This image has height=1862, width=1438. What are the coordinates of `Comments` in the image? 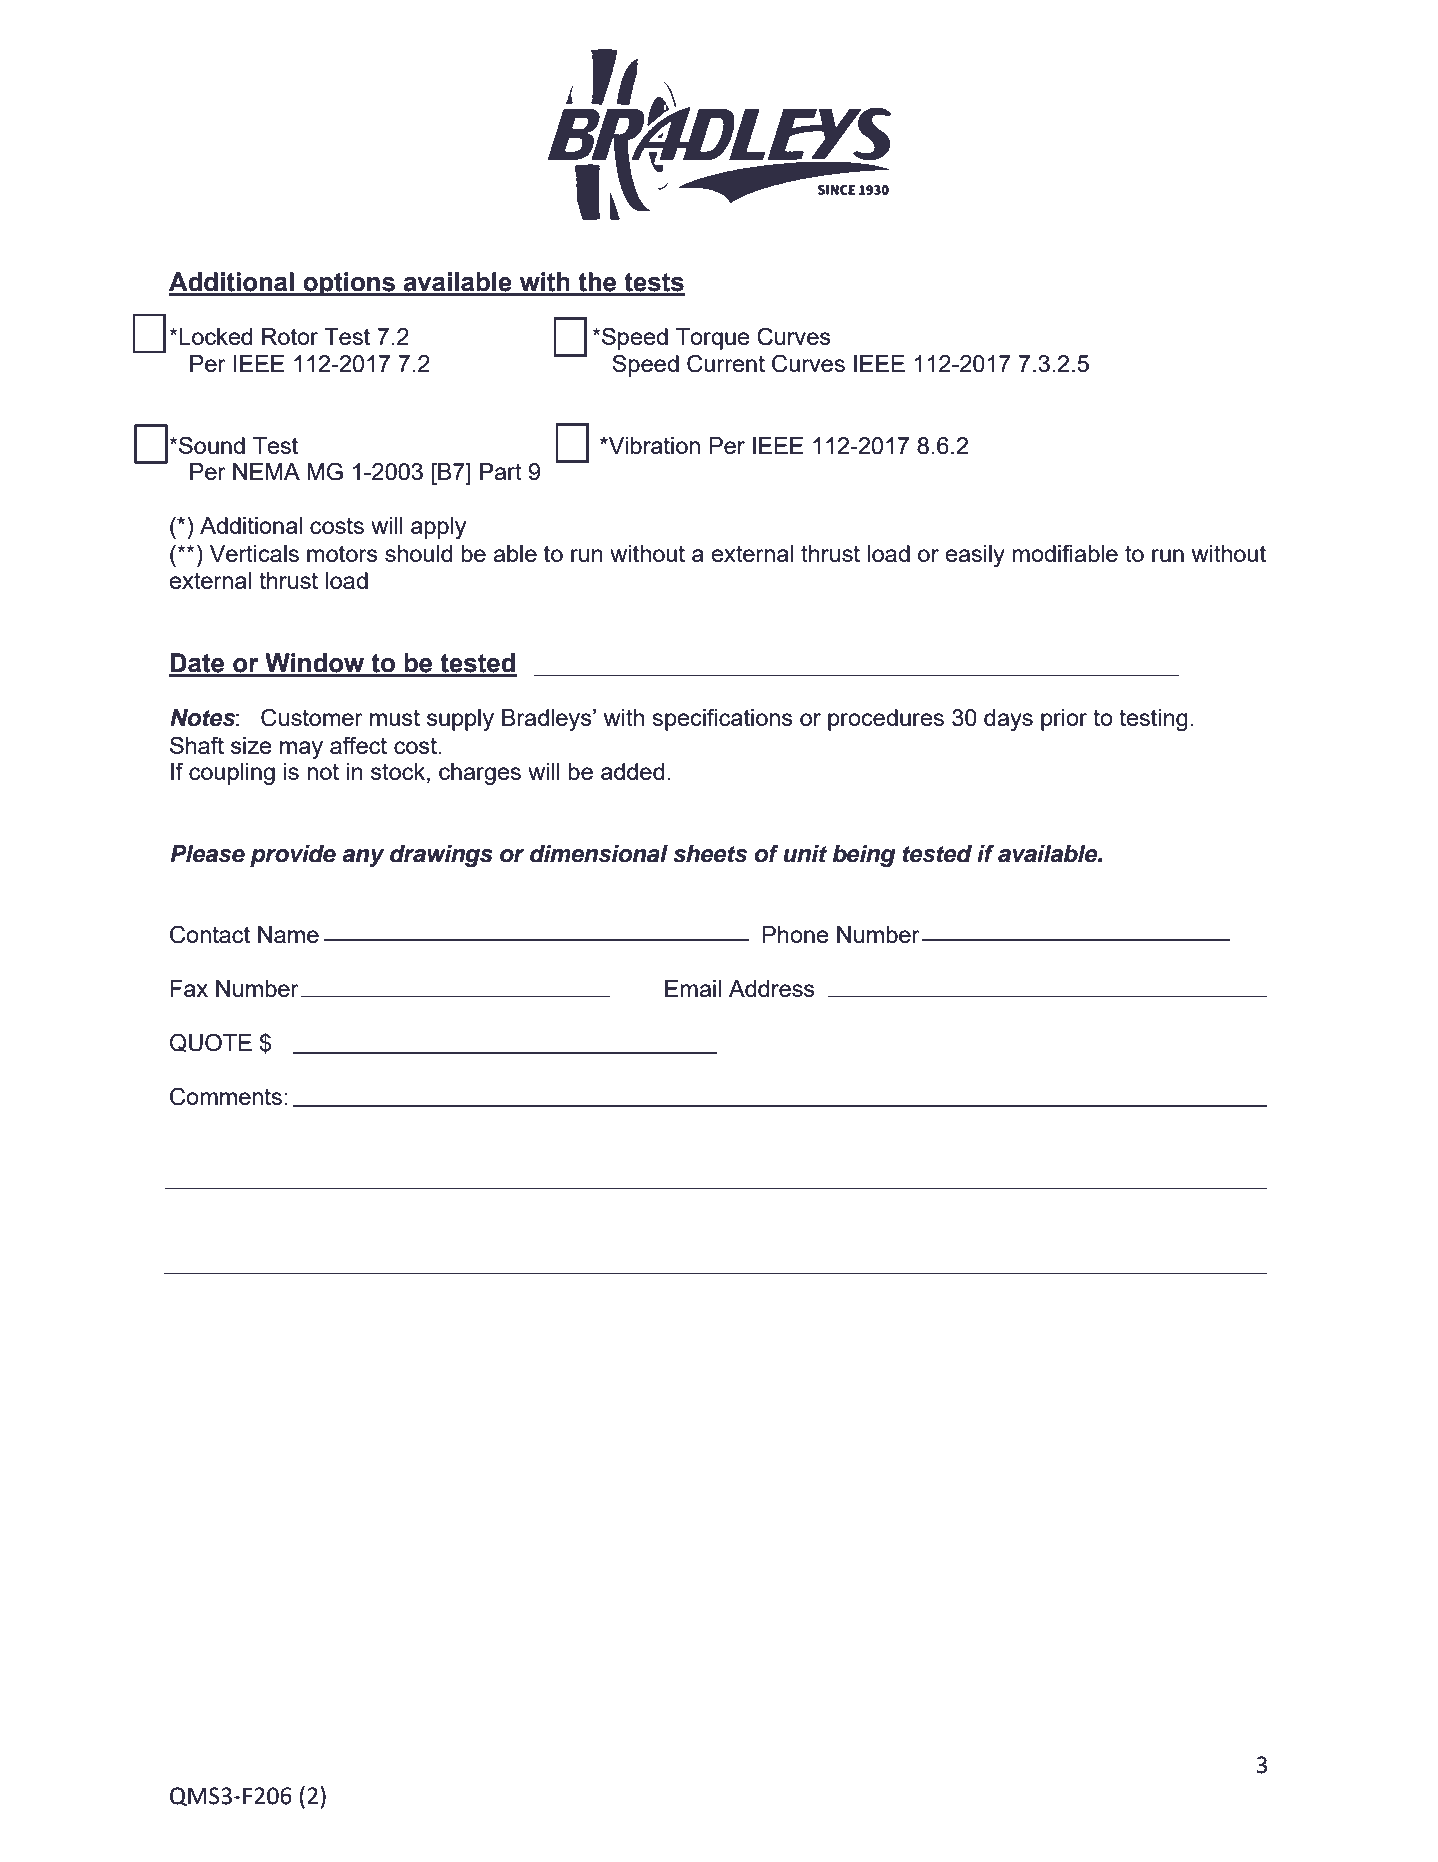 It's located at (226, 1096).
